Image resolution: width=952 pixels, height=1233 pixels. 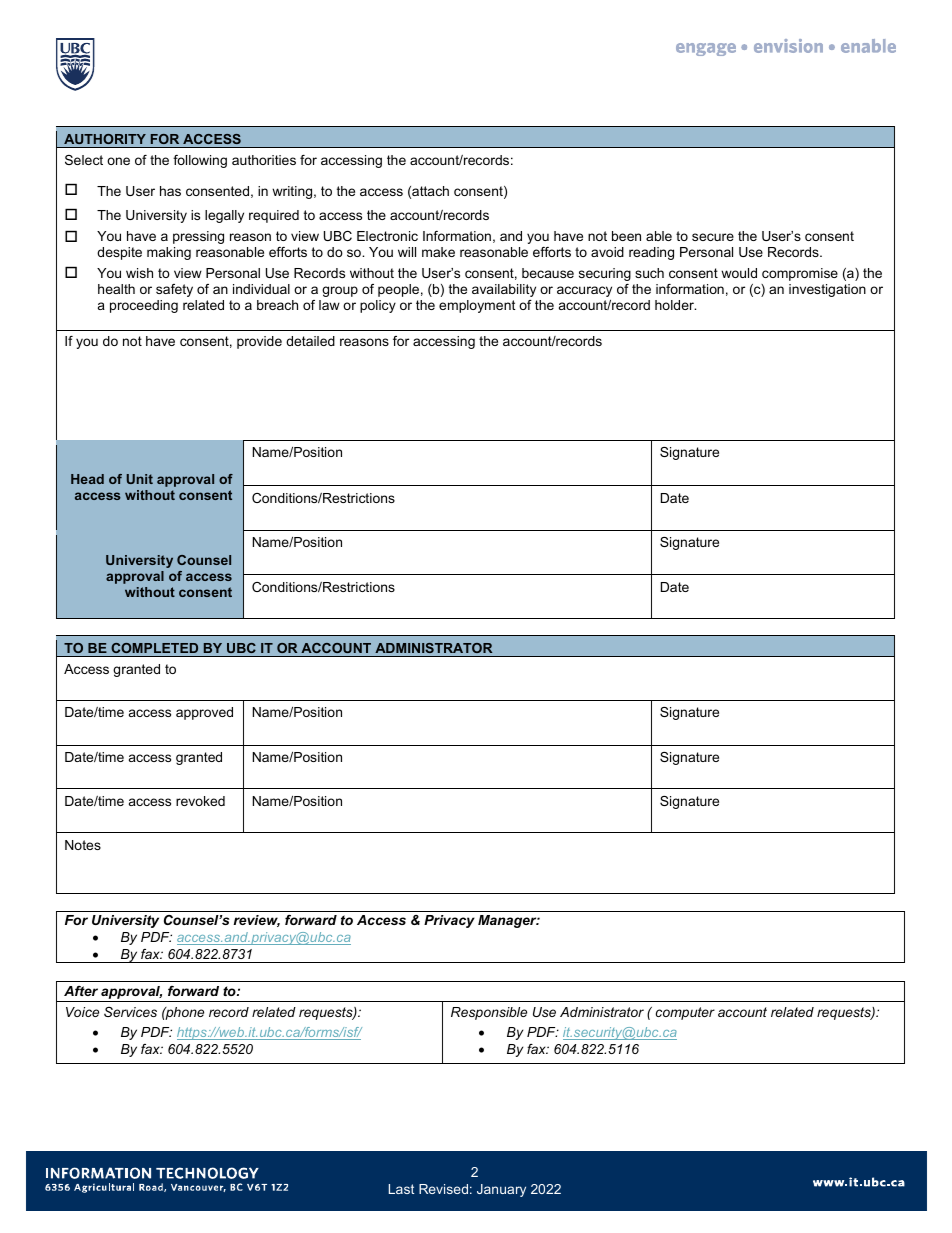 I want to click on Responsible, so click(x=489, y=1013).
